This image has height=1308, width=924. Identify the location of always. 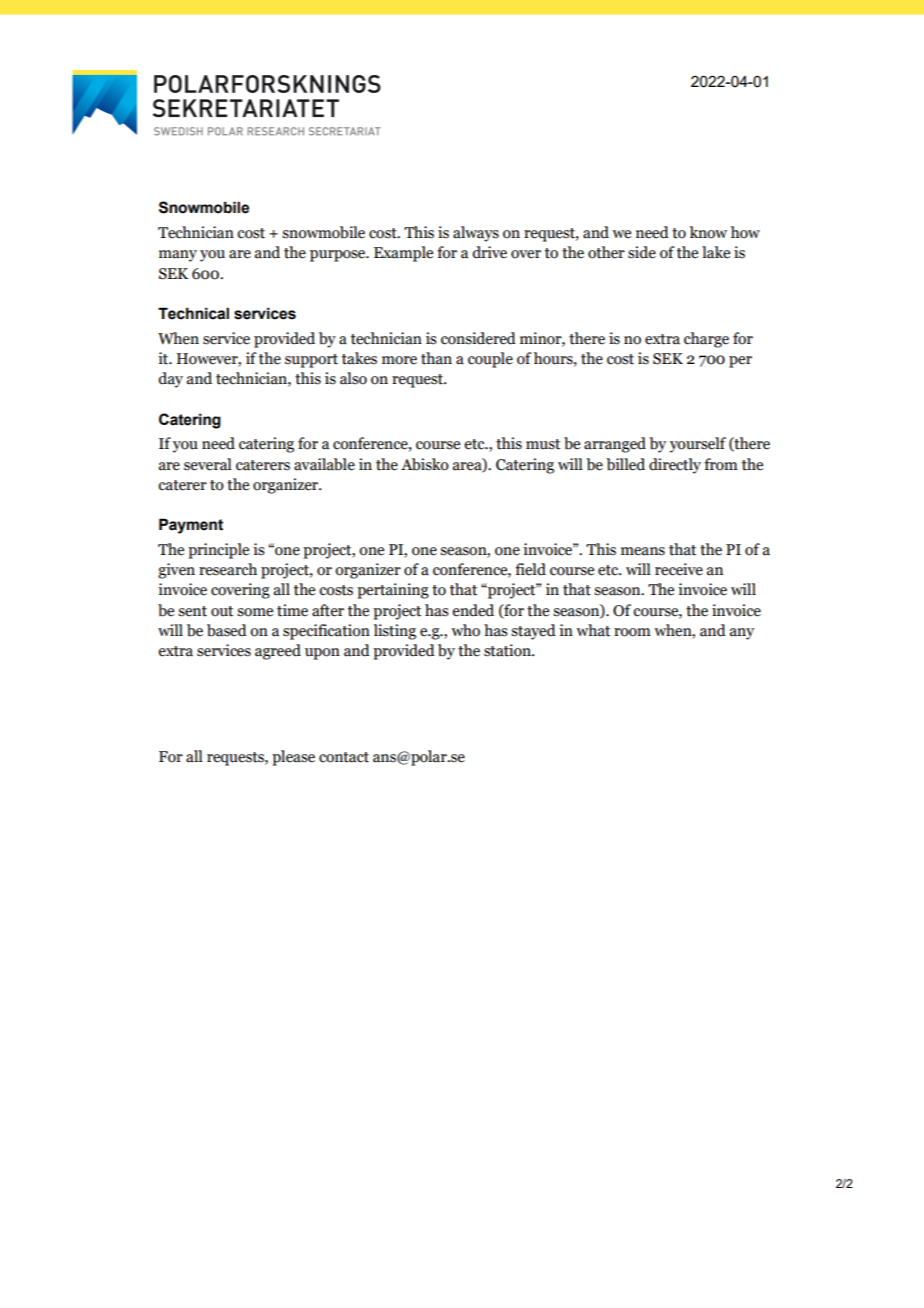
(476, 234).
